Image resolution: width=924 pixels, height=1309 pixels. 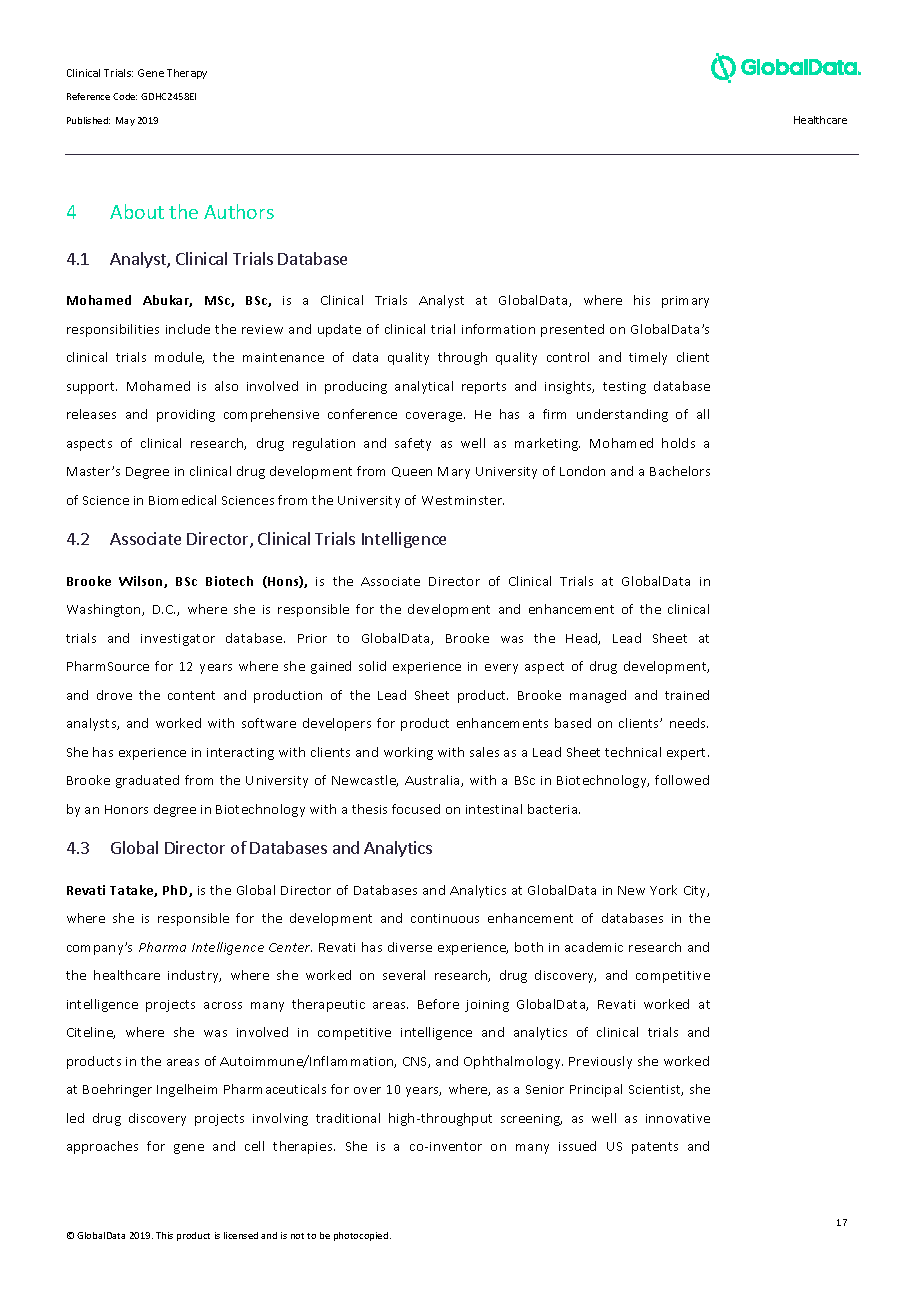 I want to click on solid, so click(x=372, y=666).
